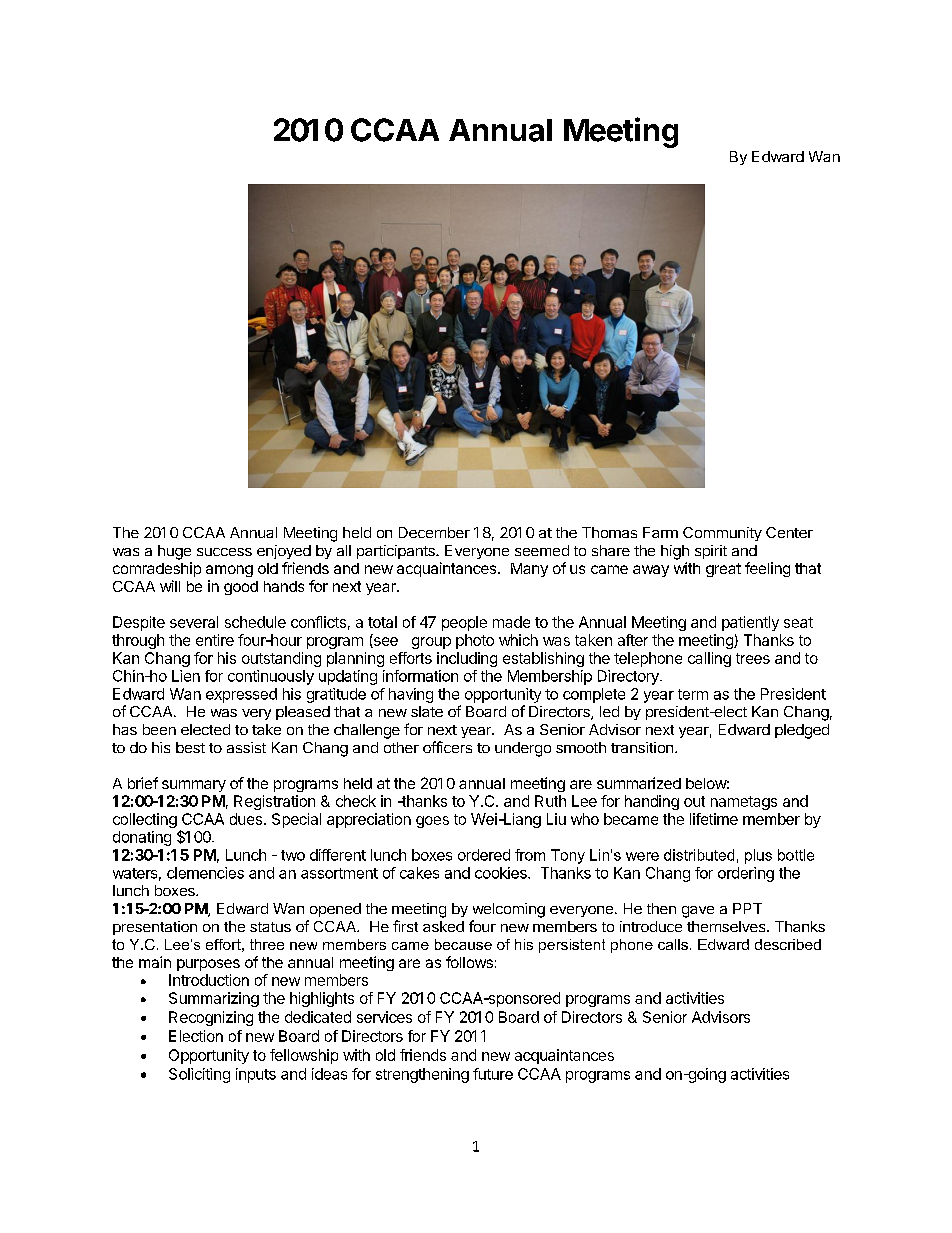  I want to click on Soliciting, so click(199, 1075).
